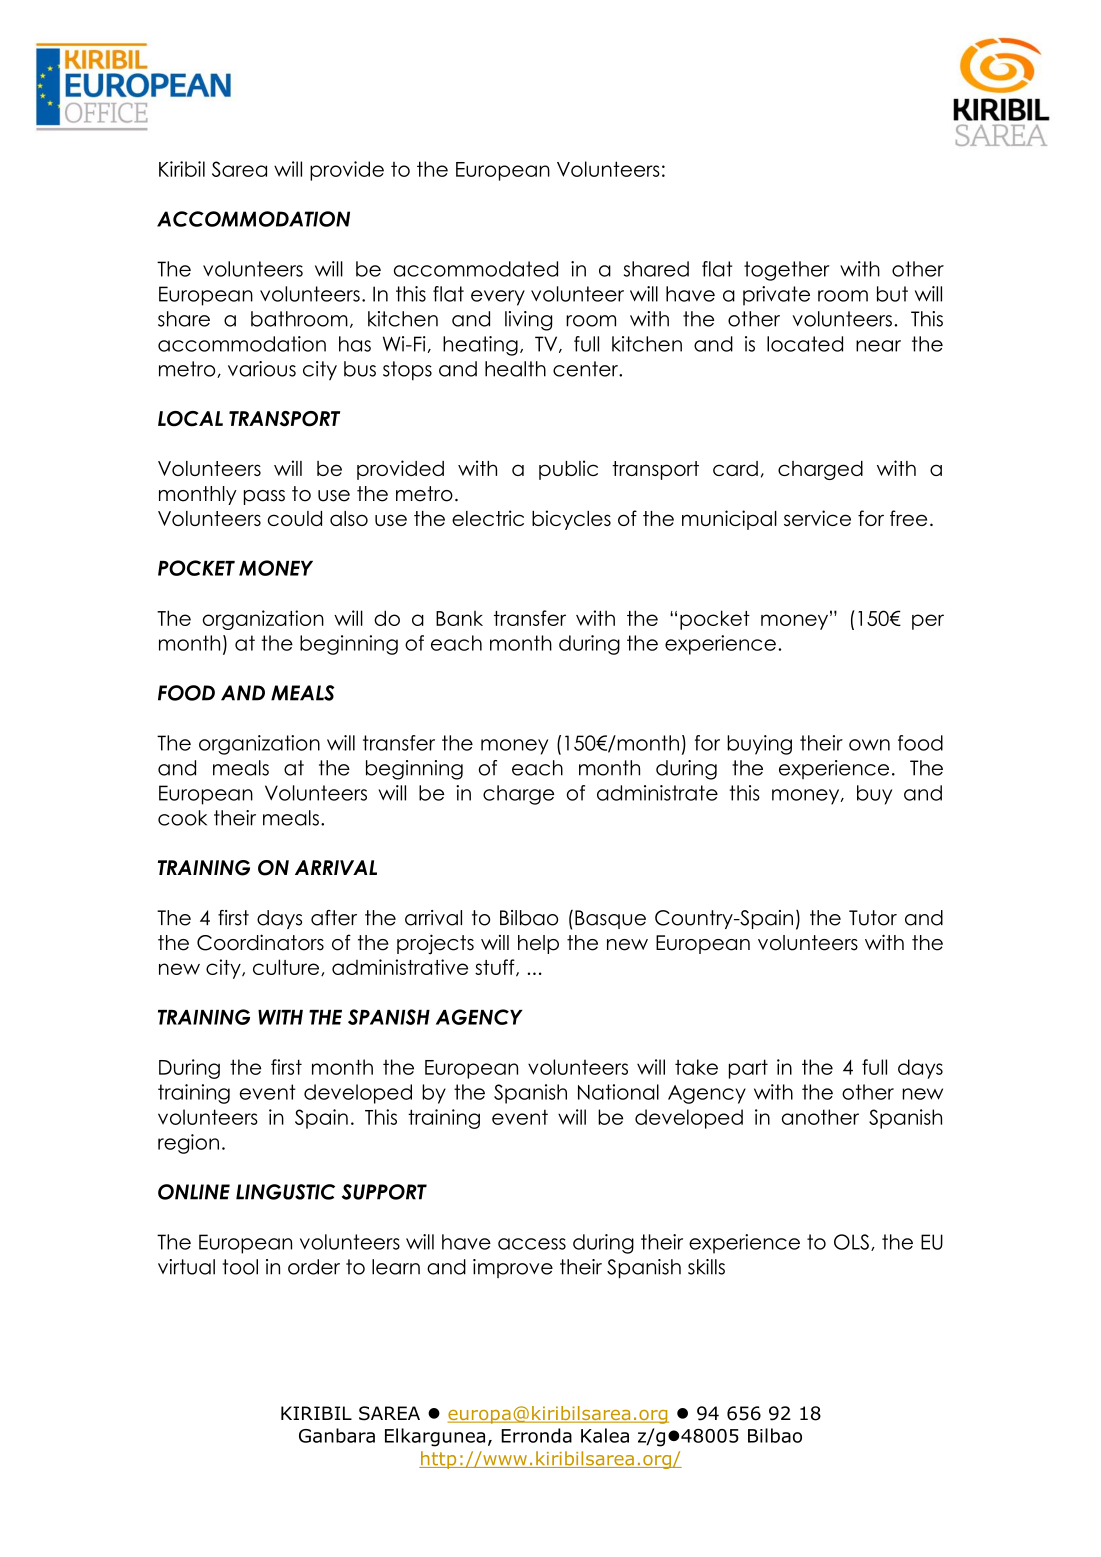 Image resolution: width=1101 pixels, height=1557 pixels. I want to click on tool, so click(240, 1267).
